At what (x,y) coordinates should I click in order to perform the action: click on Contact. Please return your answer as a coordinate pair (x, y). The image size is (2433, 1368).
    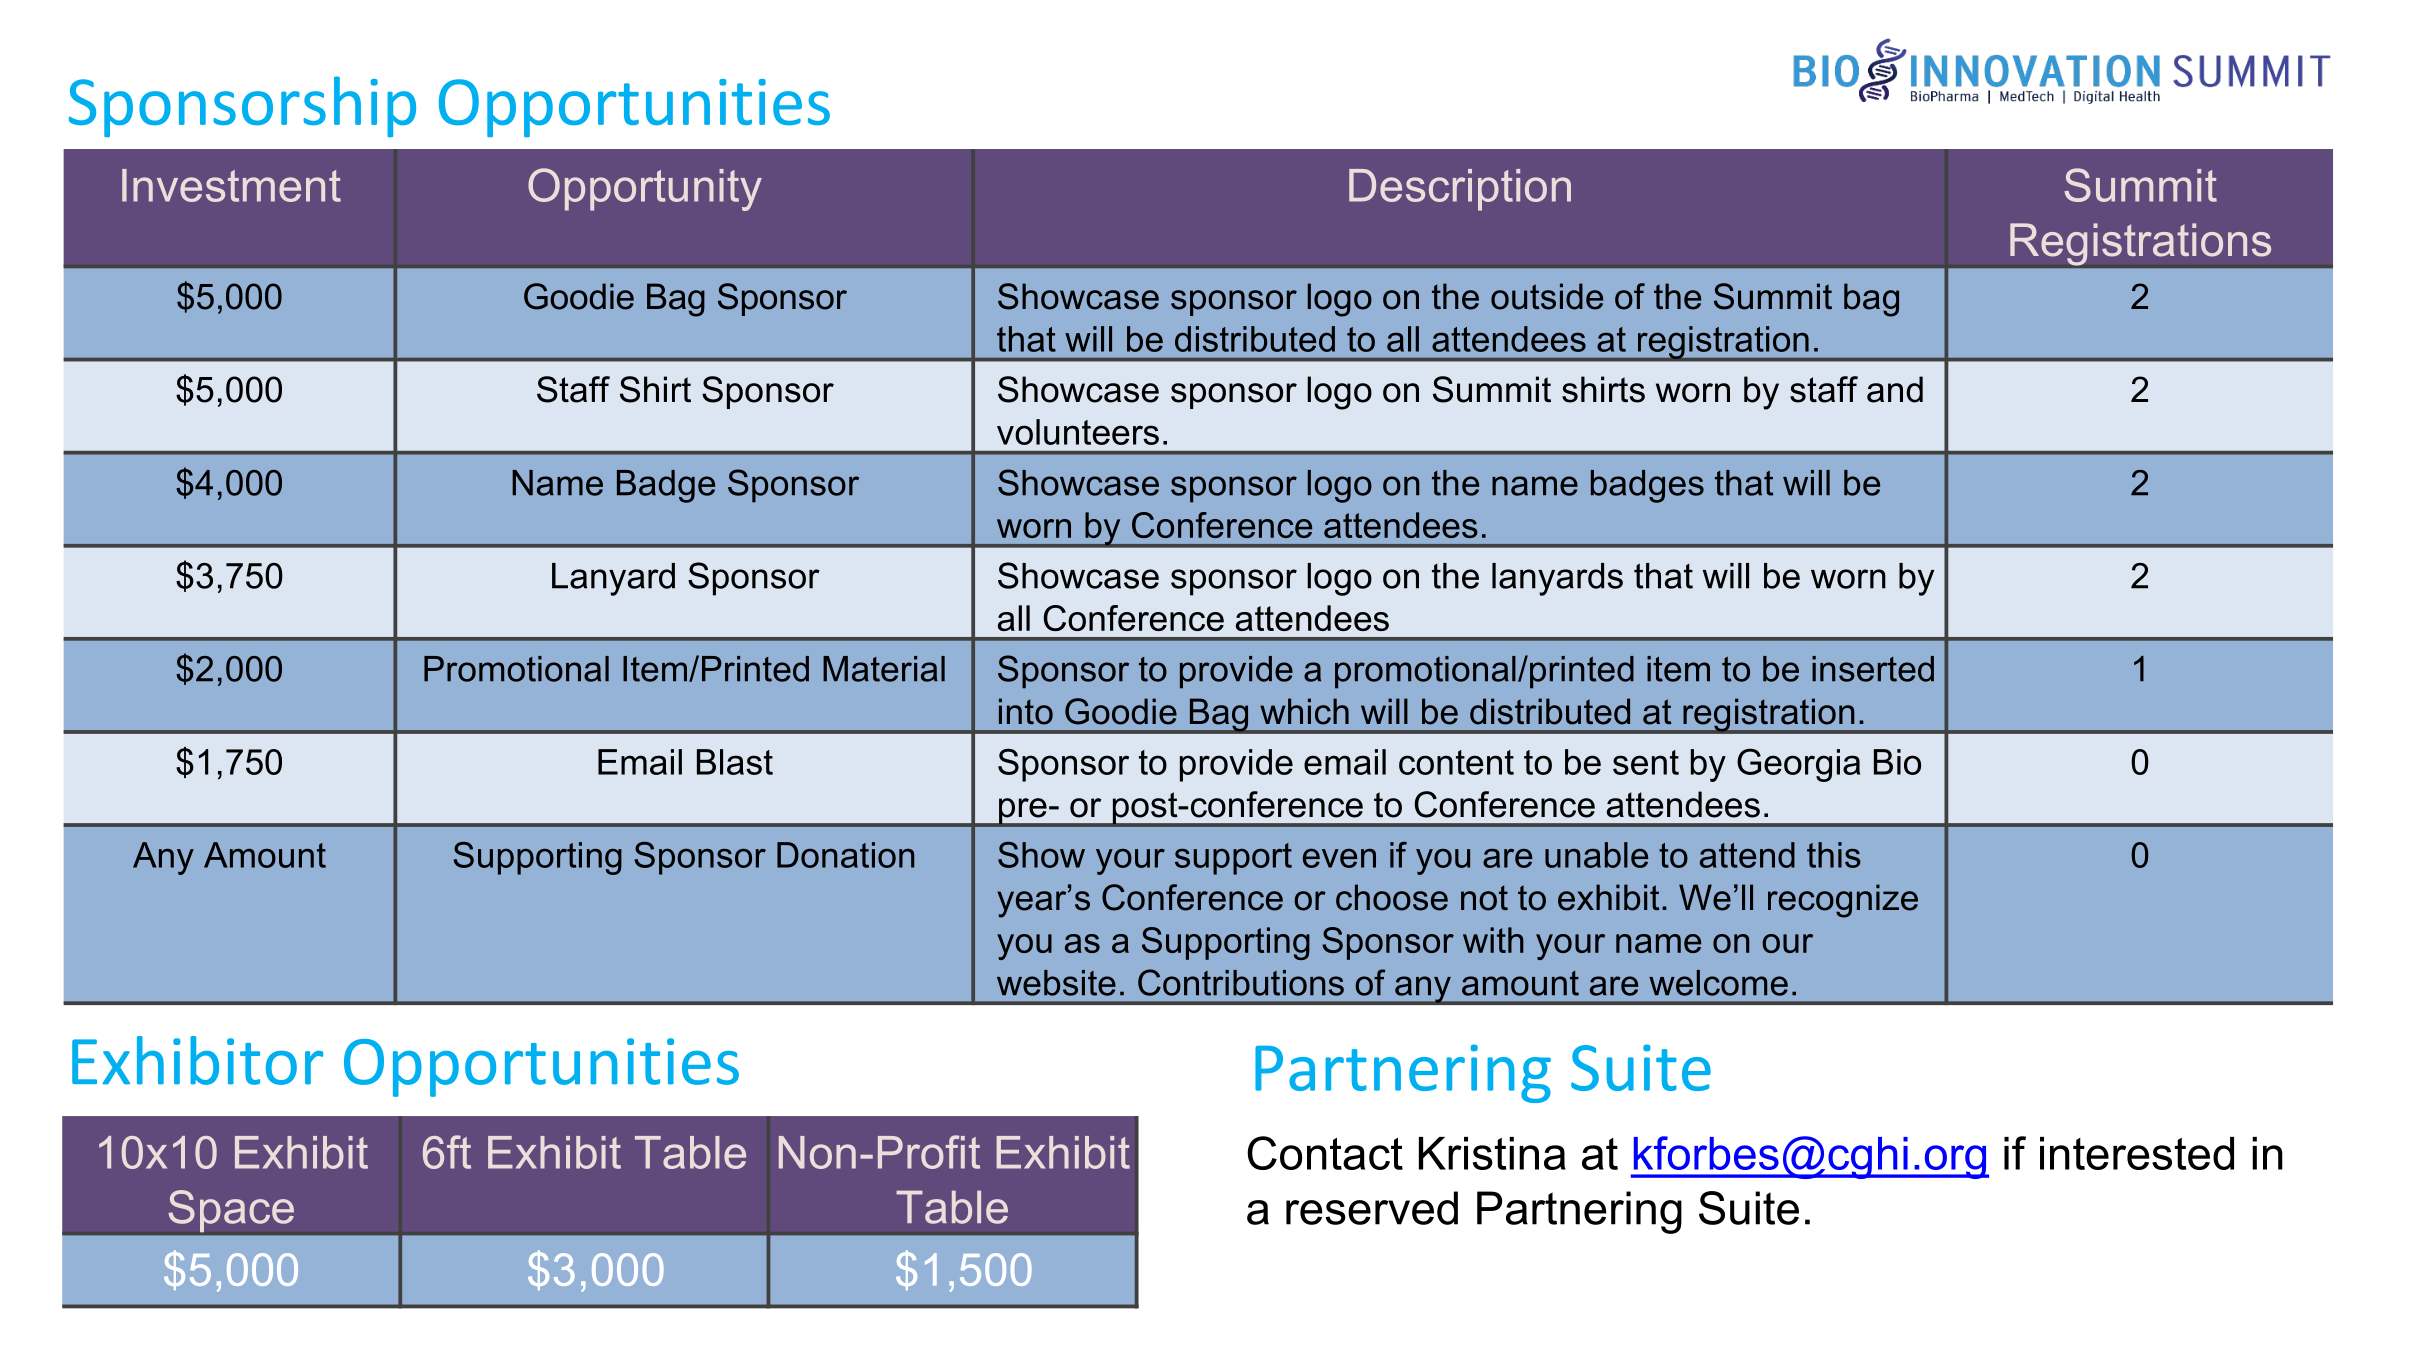
    Looking at the image, I should click on (1325, 1153).
